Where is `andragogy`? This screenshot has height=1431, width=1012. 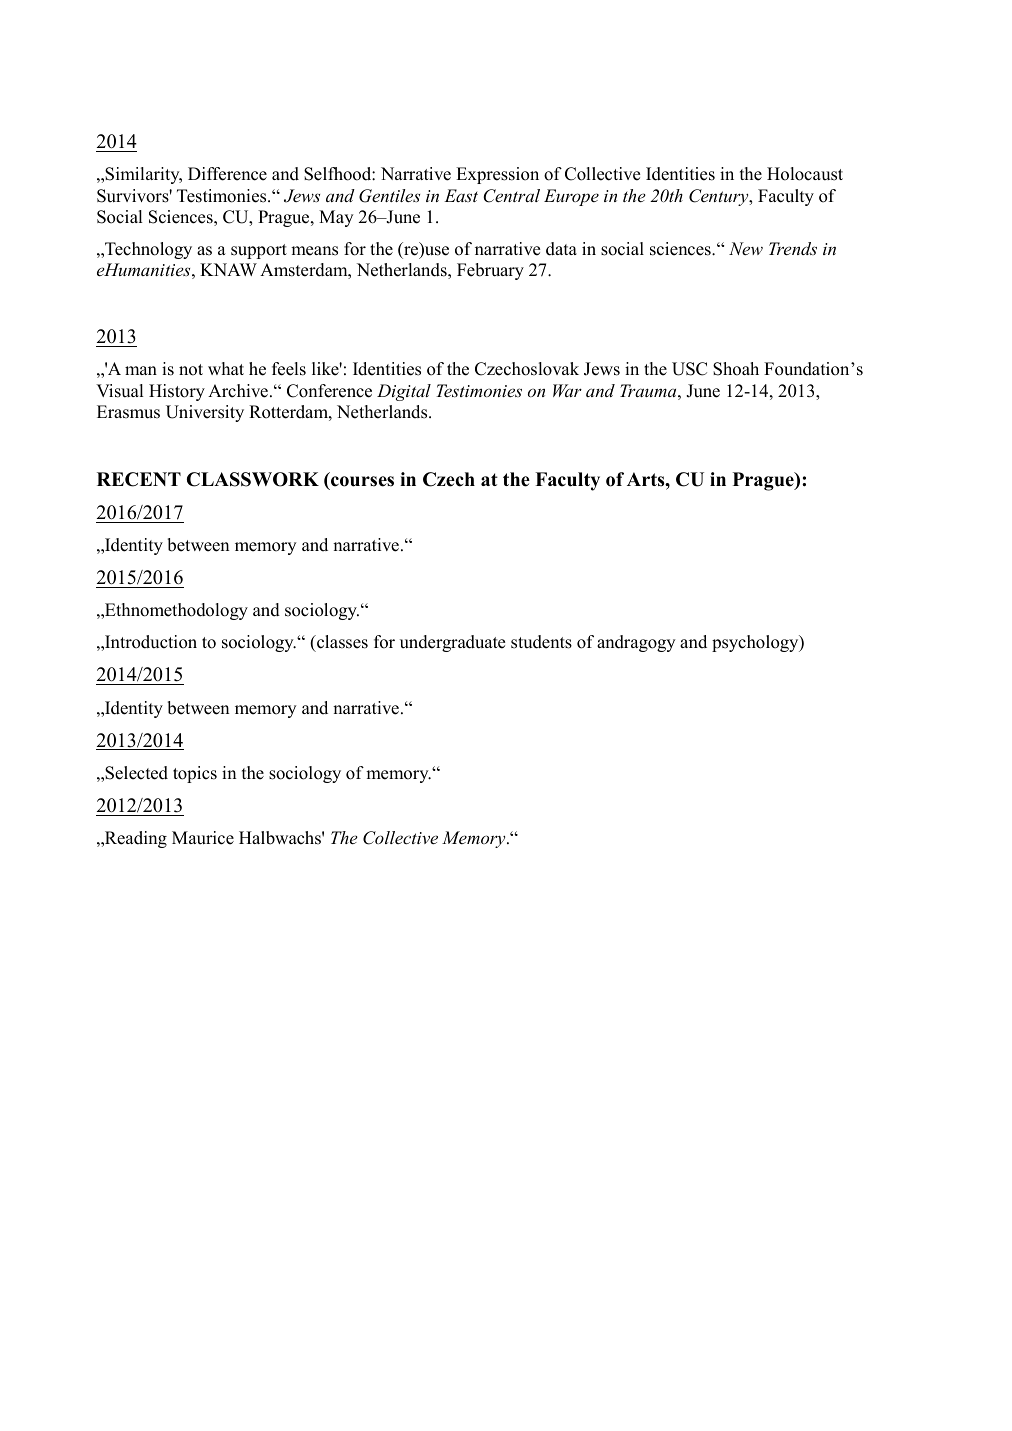
andragogy is located at coordinates (636, 643).
